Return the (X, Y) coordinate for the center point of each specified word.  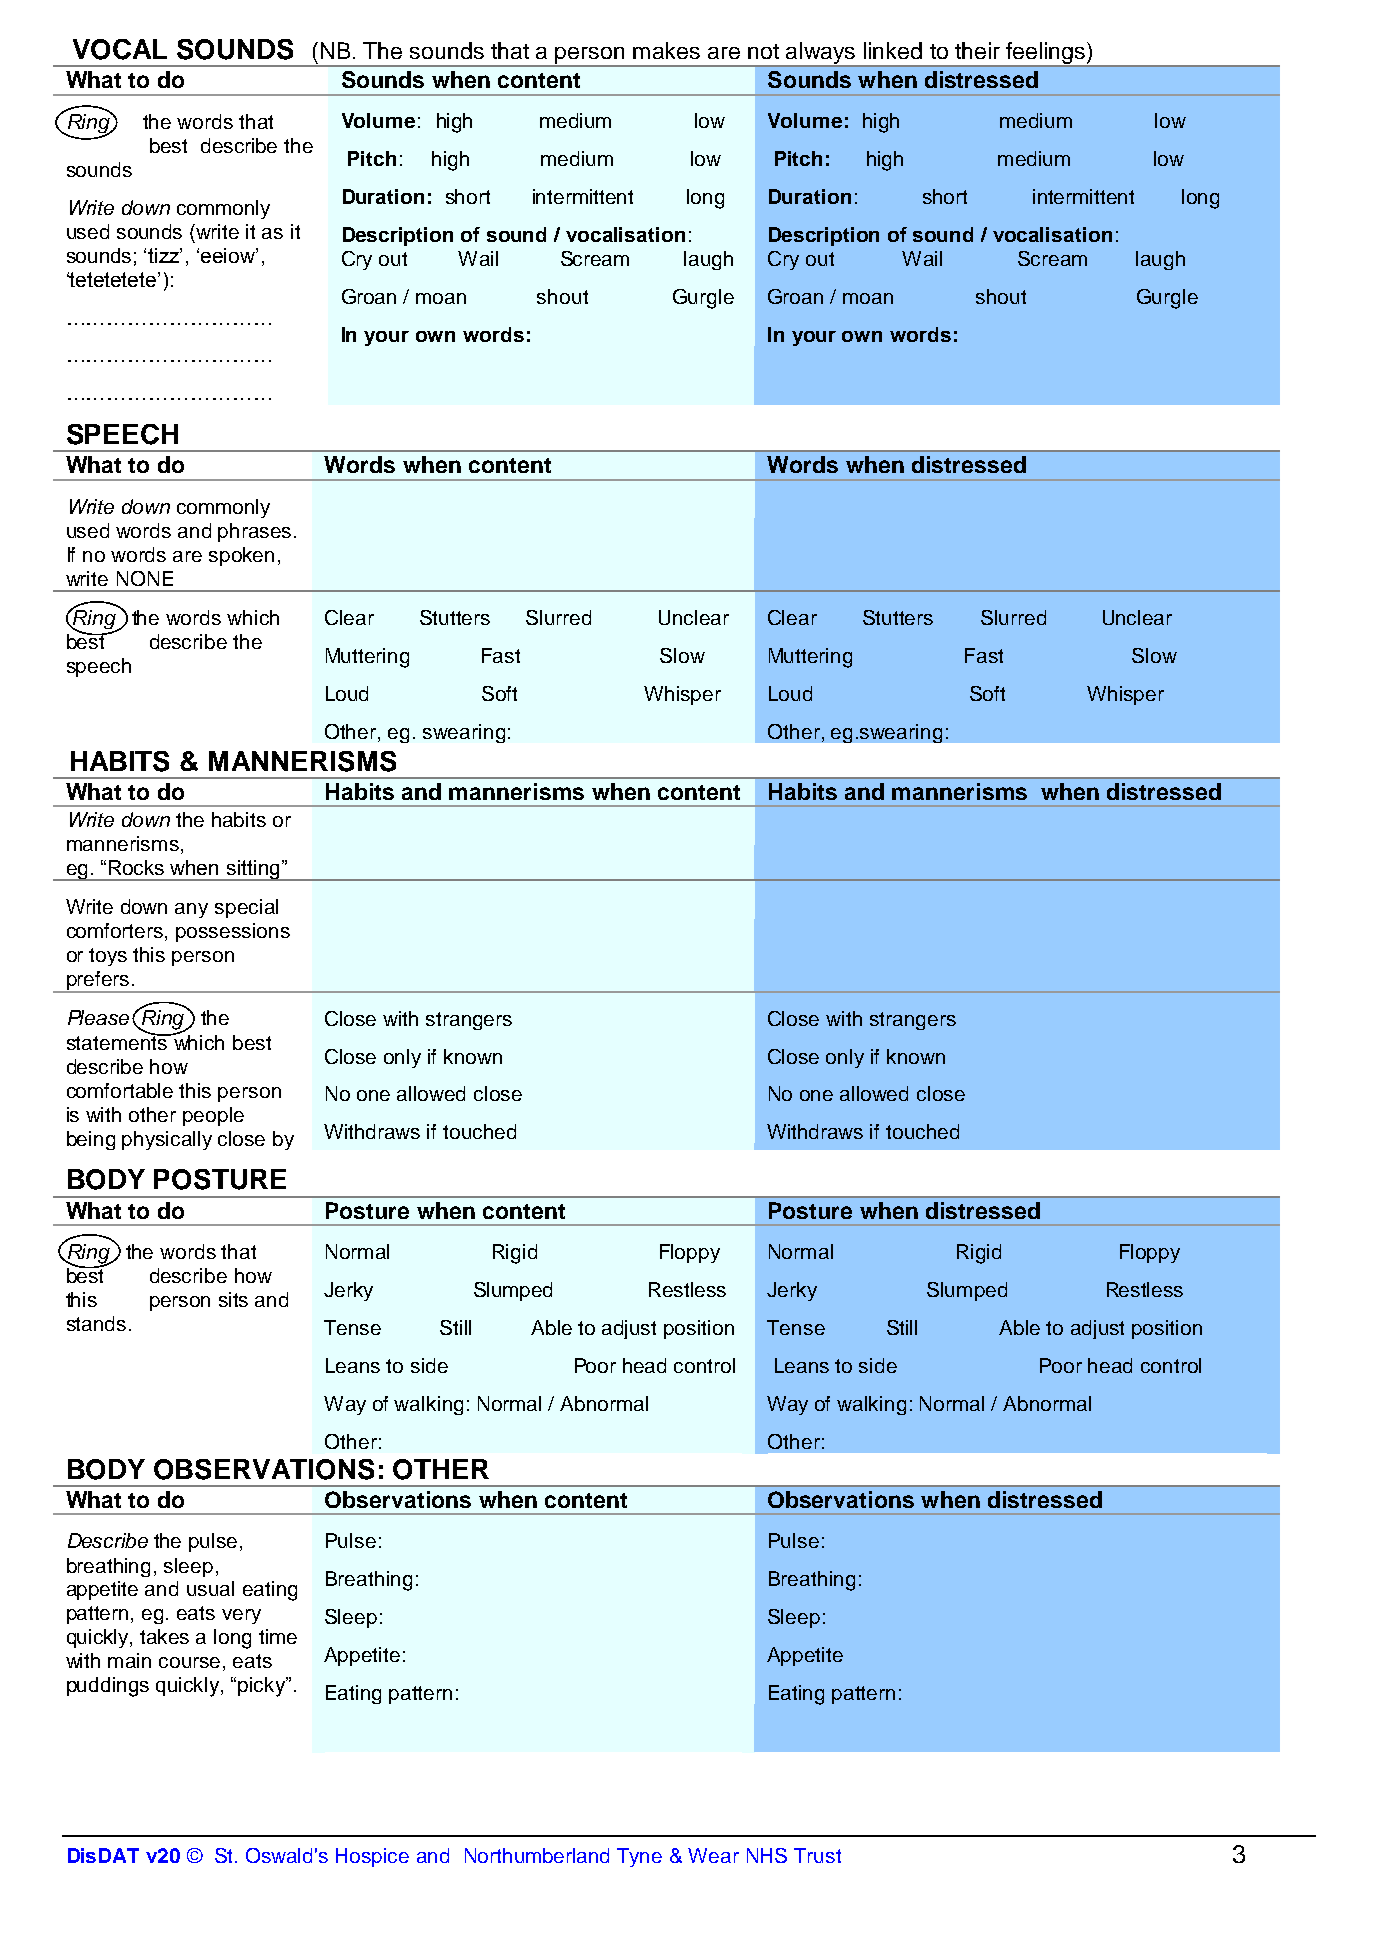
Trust (817, 1855)
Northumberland (537, 1855)
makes (666, 50)
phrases (254, 532)
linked (893, 50)
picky (263, 1687)
